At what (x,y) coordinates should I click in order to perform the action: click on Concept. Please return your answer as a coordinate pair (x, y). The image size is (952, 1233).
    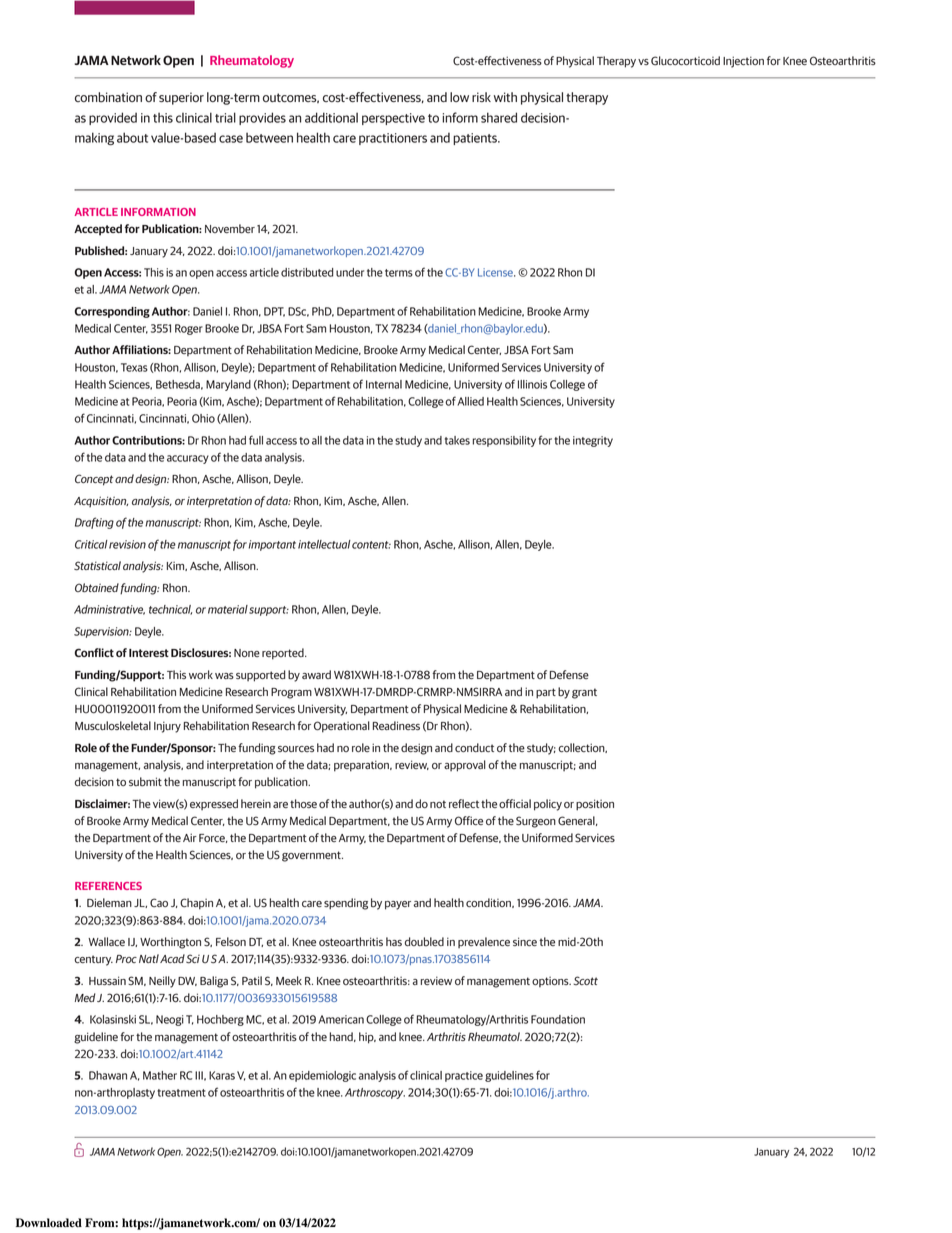
    Looking at the image, I should click on (94, 480).
